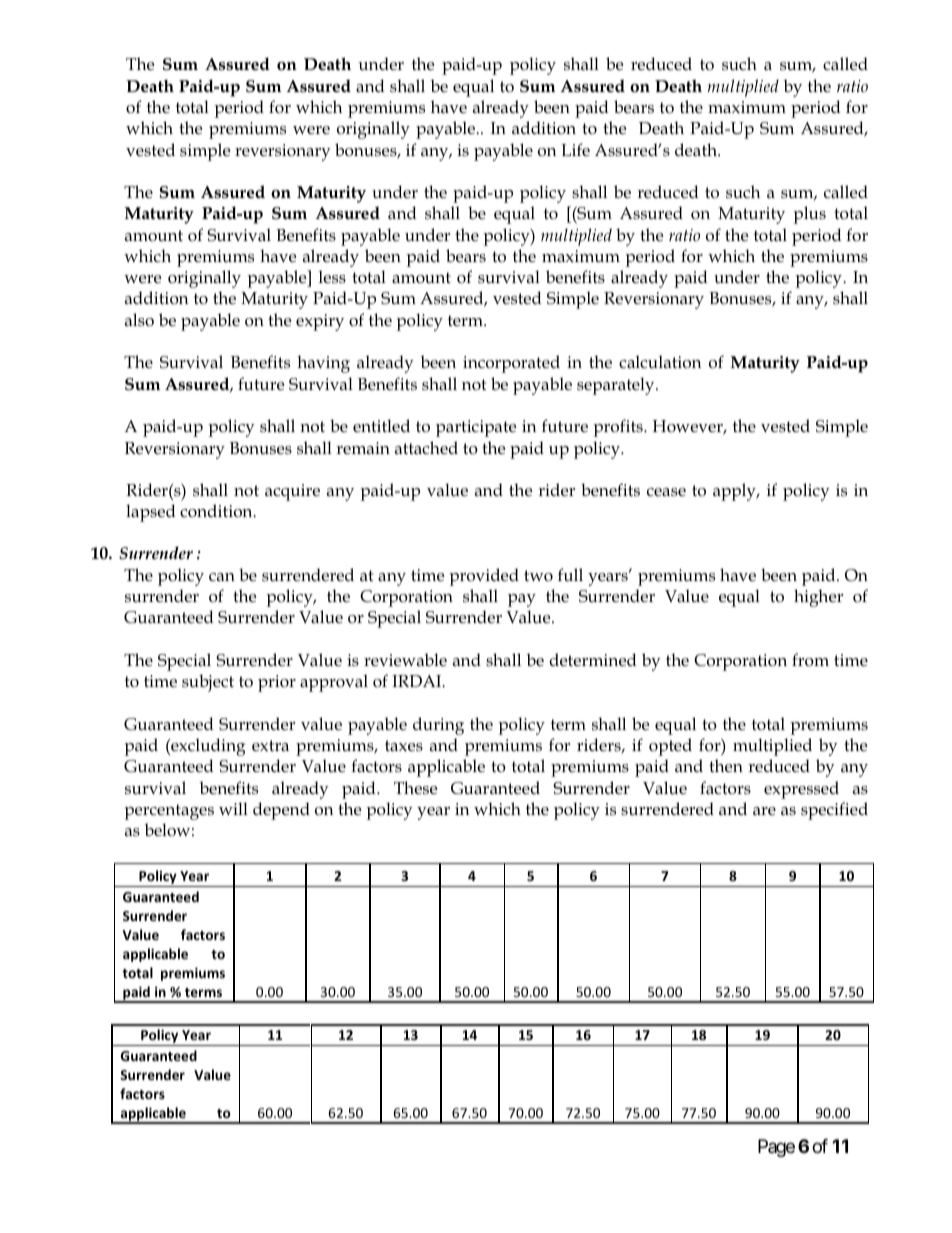 The width and height of the page is (952, 1233). I want to click on attached, so click(426, 448).
